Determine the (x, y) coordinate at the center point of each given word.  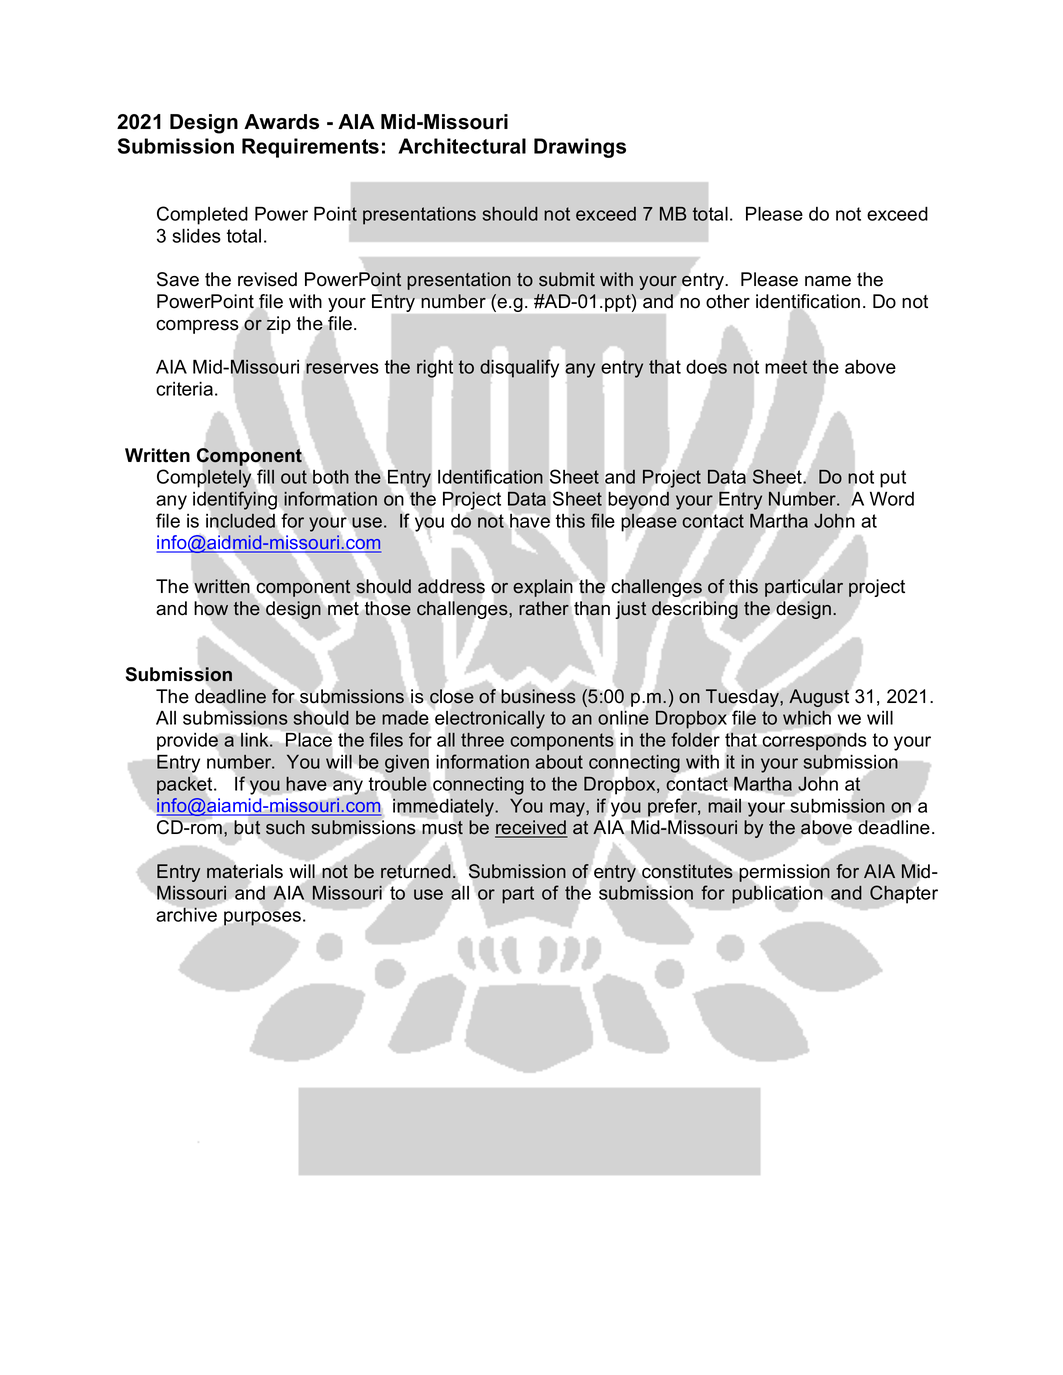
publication (777, 894)
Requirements (310, 148)
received (531, 828)
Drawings (580, 148)
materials (245, 871)
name (828, 281)
